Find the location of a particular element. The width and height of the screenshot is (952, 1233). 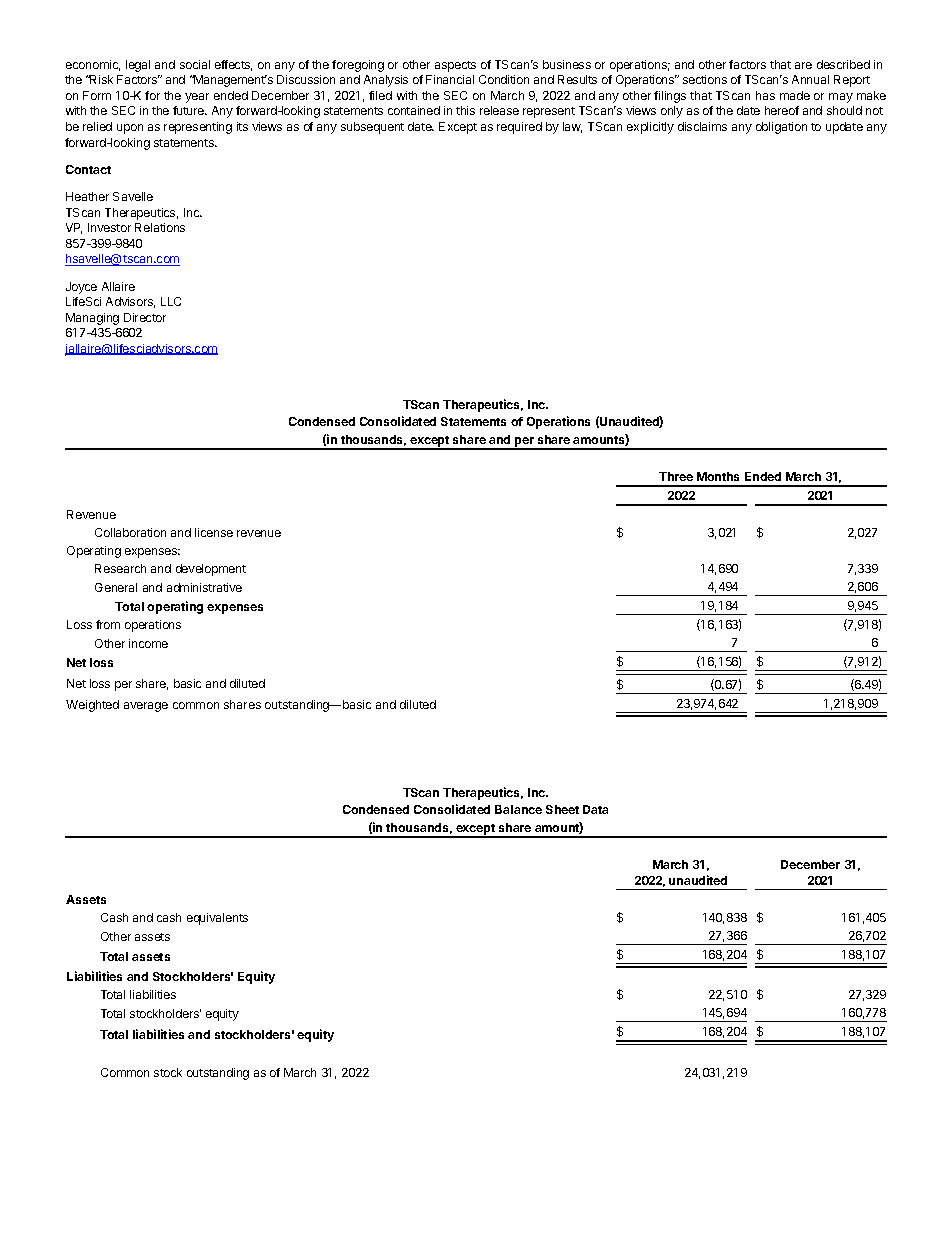

license is located at coordinates (214, 532).
